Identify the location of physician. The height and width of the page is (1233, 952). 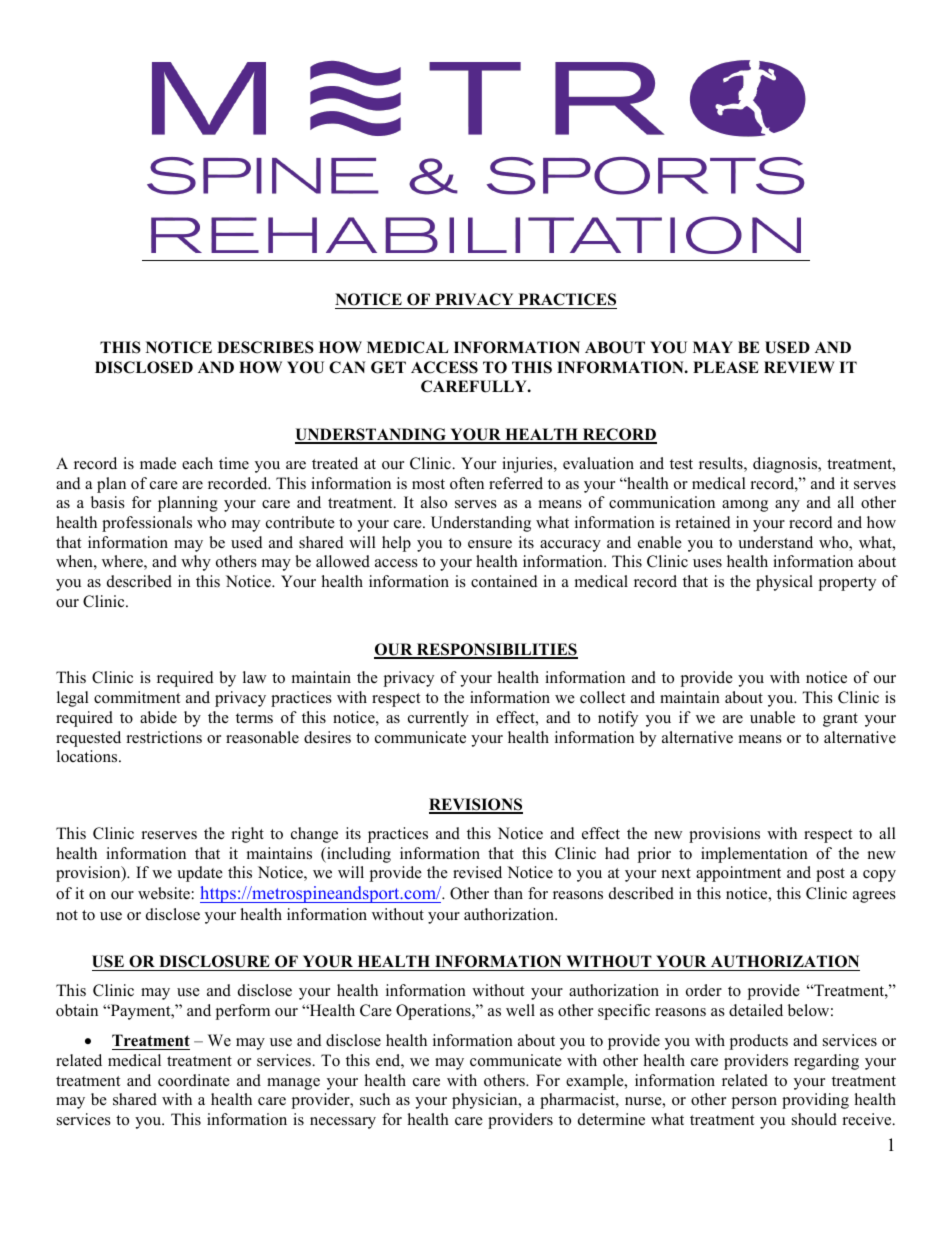
(486, 1101).
